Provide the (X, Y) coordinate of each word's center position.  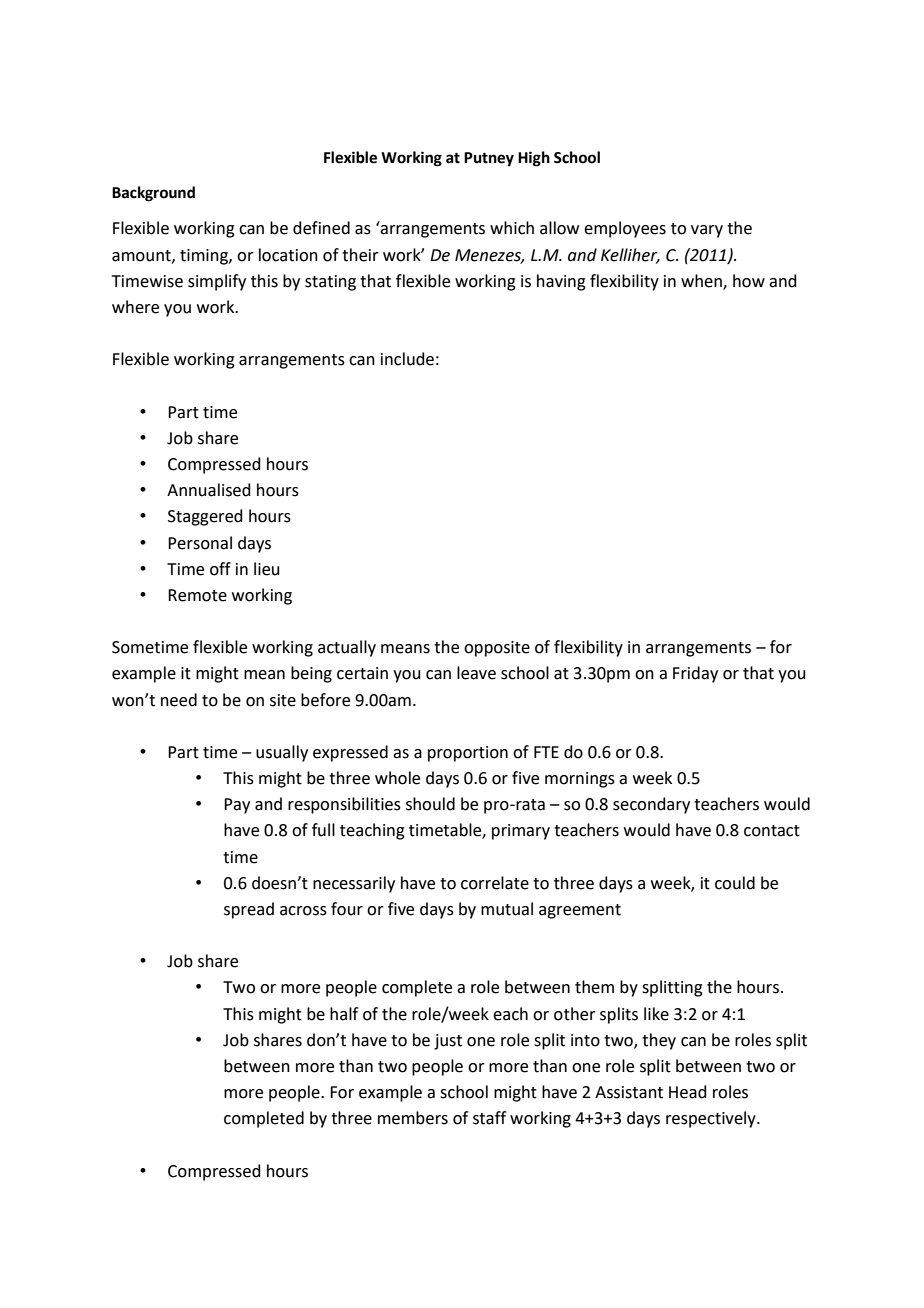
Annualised (209, 490)
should (430, 804)
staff (489, 1118)
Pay (237, 806)
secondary (651, 805)
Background (153, 194)
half (344, 1014)
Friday (695, 674)
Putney (489, 159)
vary (707, 231)
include (407, 359)
